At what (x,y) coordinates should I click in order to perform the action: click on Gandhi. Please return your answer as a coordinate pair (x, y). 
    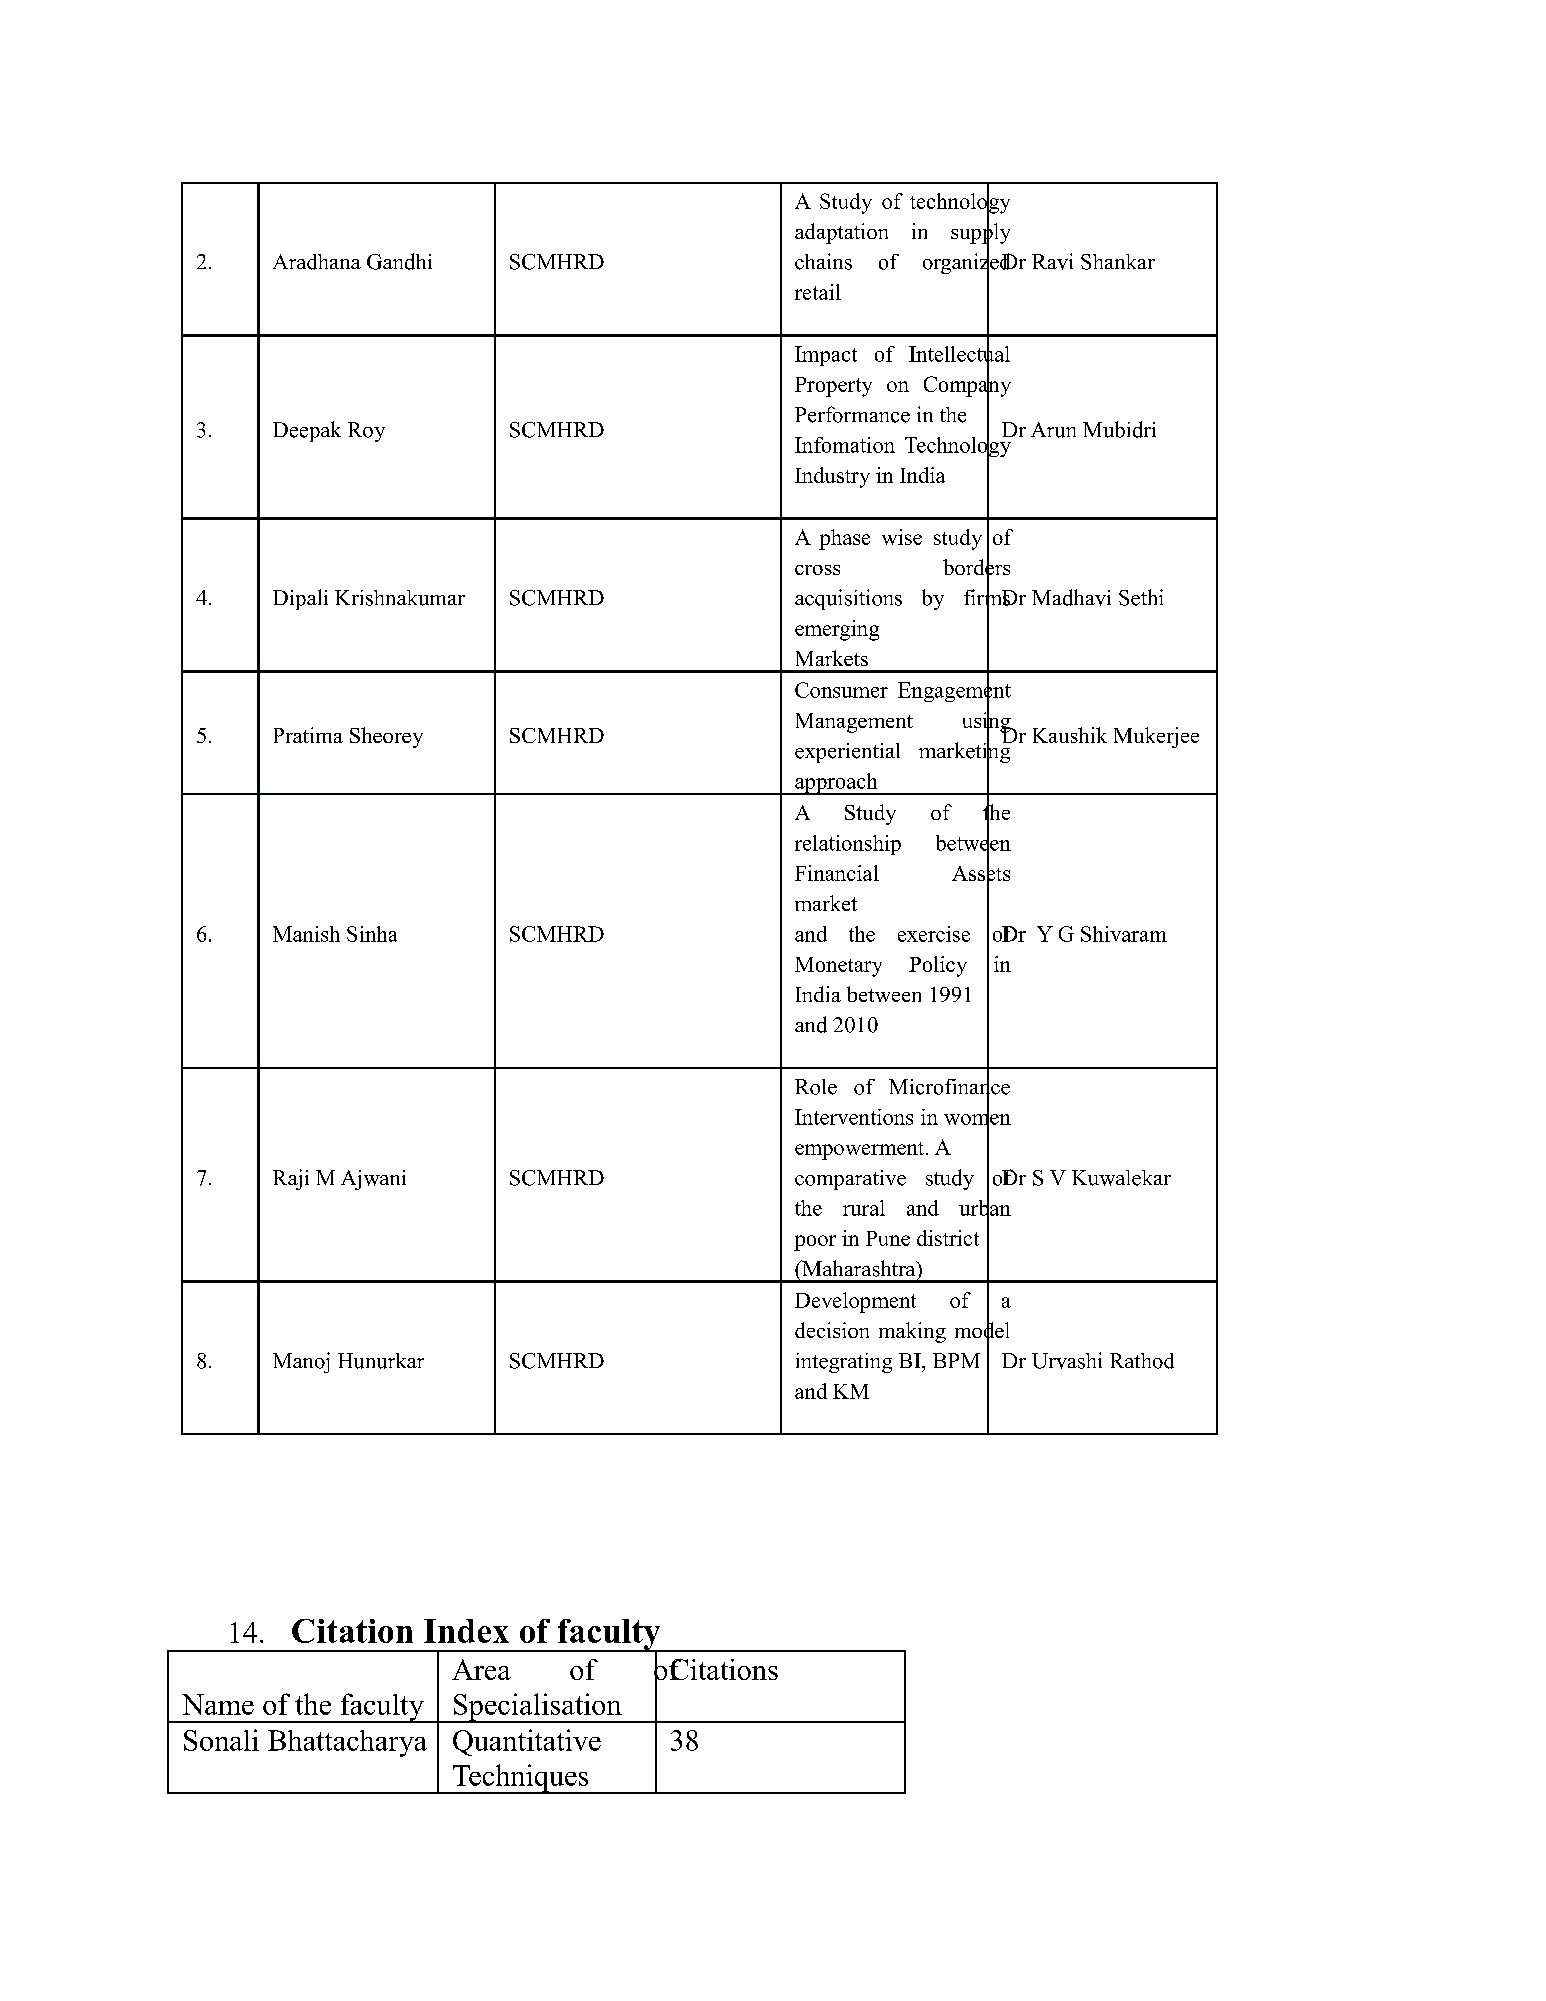
    Looking at the image, I should click on (399, 261).
